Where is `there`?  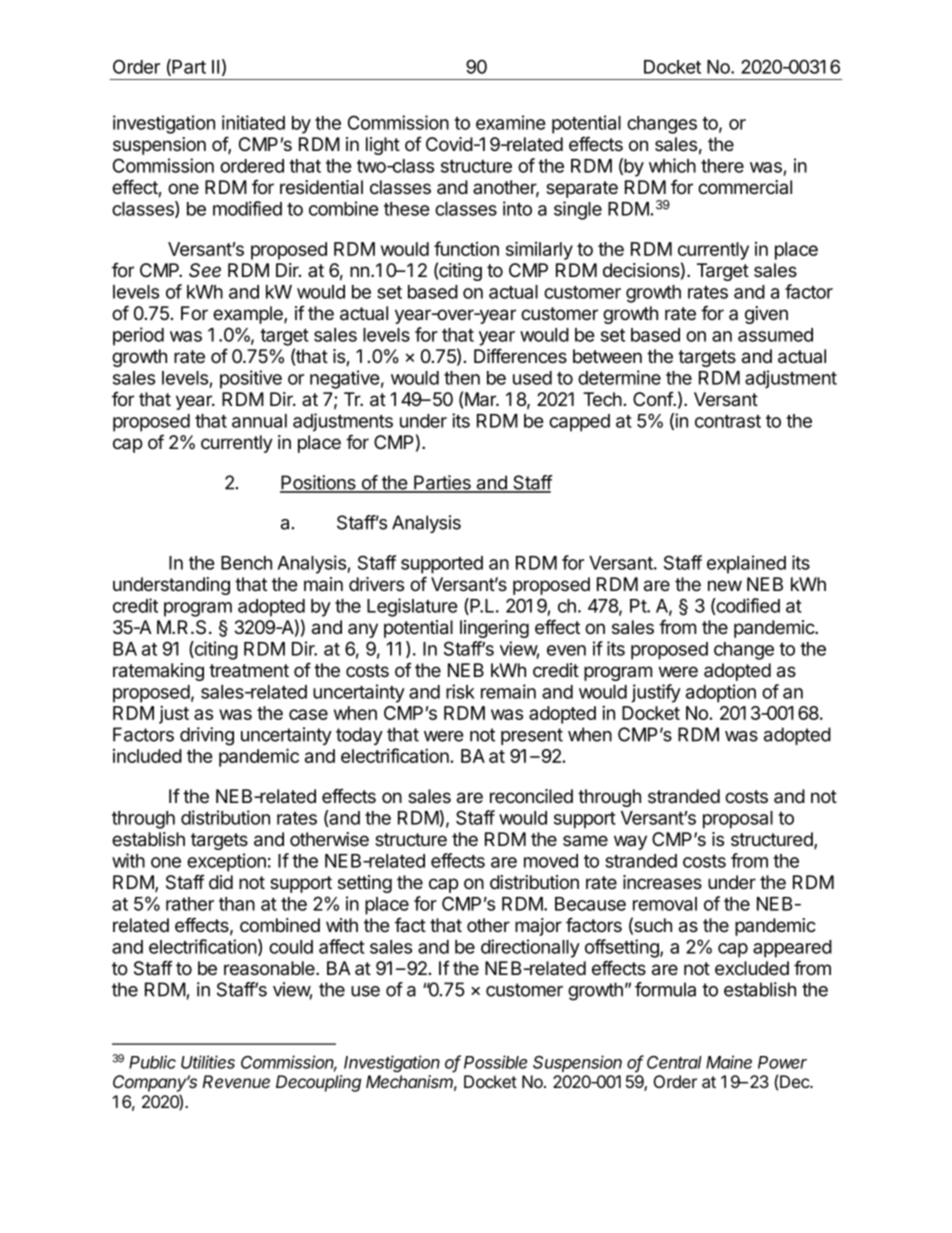
there is located at coordinates (722, 166).
